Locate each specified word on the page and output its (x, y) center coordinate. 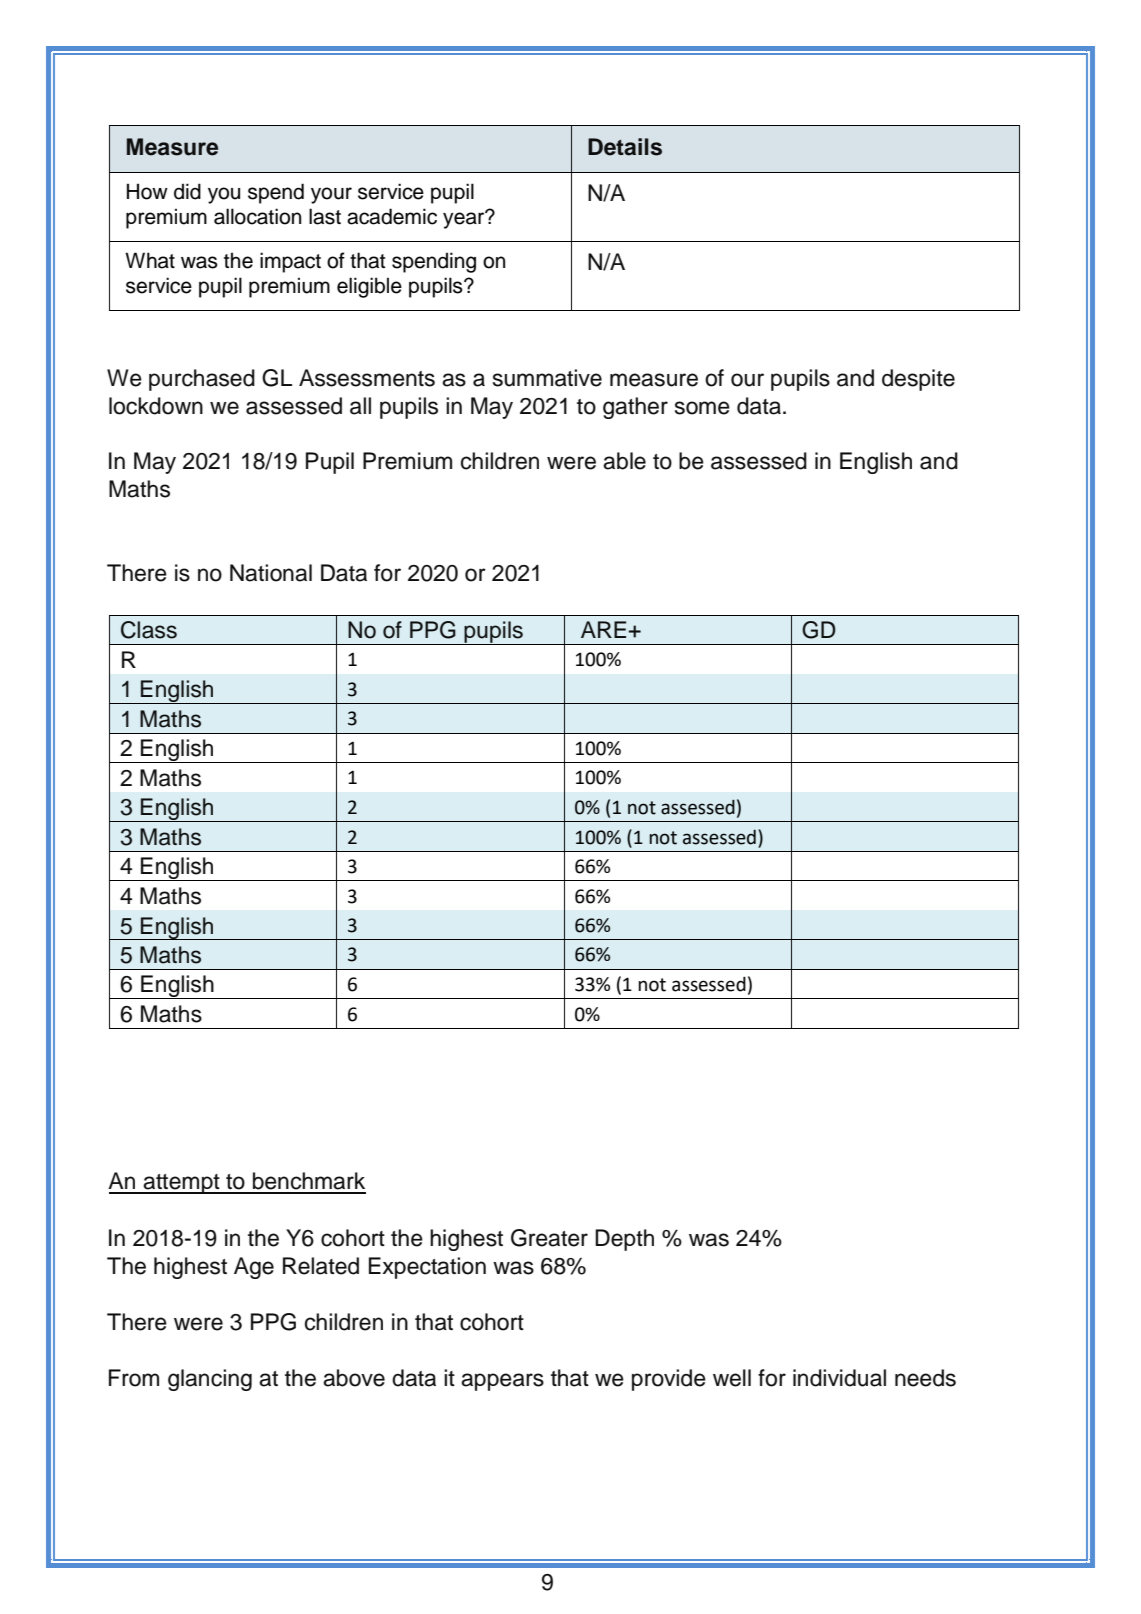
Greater (549, 1238)
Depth (624, 1240)
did (187, 191)
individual (839, 1378)
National (271, 573)
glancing (210, 1380)
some (702, 408)
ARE (605, 629)
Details (625, 147)
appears (502, 1382)
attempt (182, 1184)
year (465, 219)
